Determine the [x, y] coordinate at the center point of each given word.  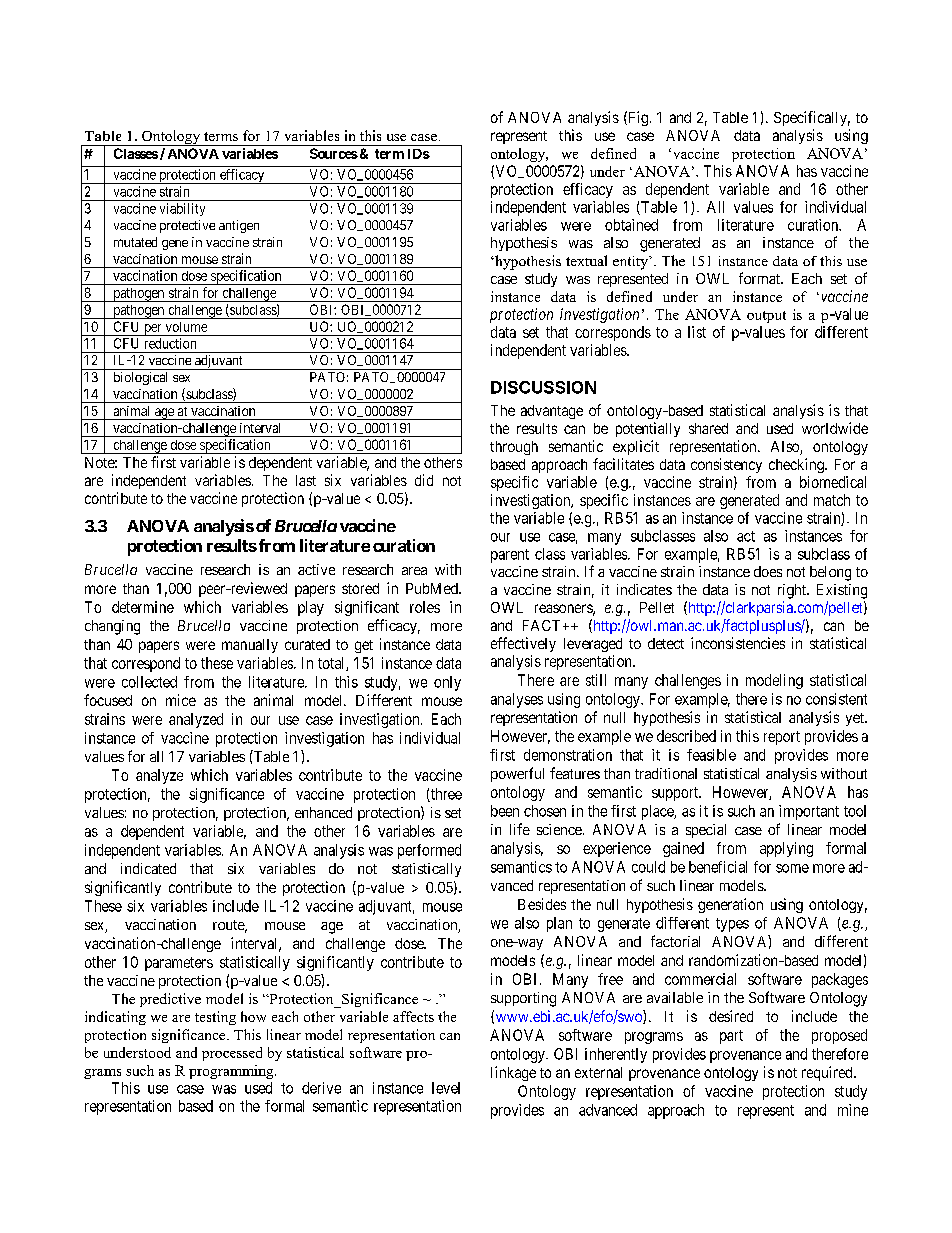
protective [187, 226]
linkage [513, 1073]
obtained [631, 225]
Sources [334, 153]
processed [232, 1054]
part [731, 1037]
